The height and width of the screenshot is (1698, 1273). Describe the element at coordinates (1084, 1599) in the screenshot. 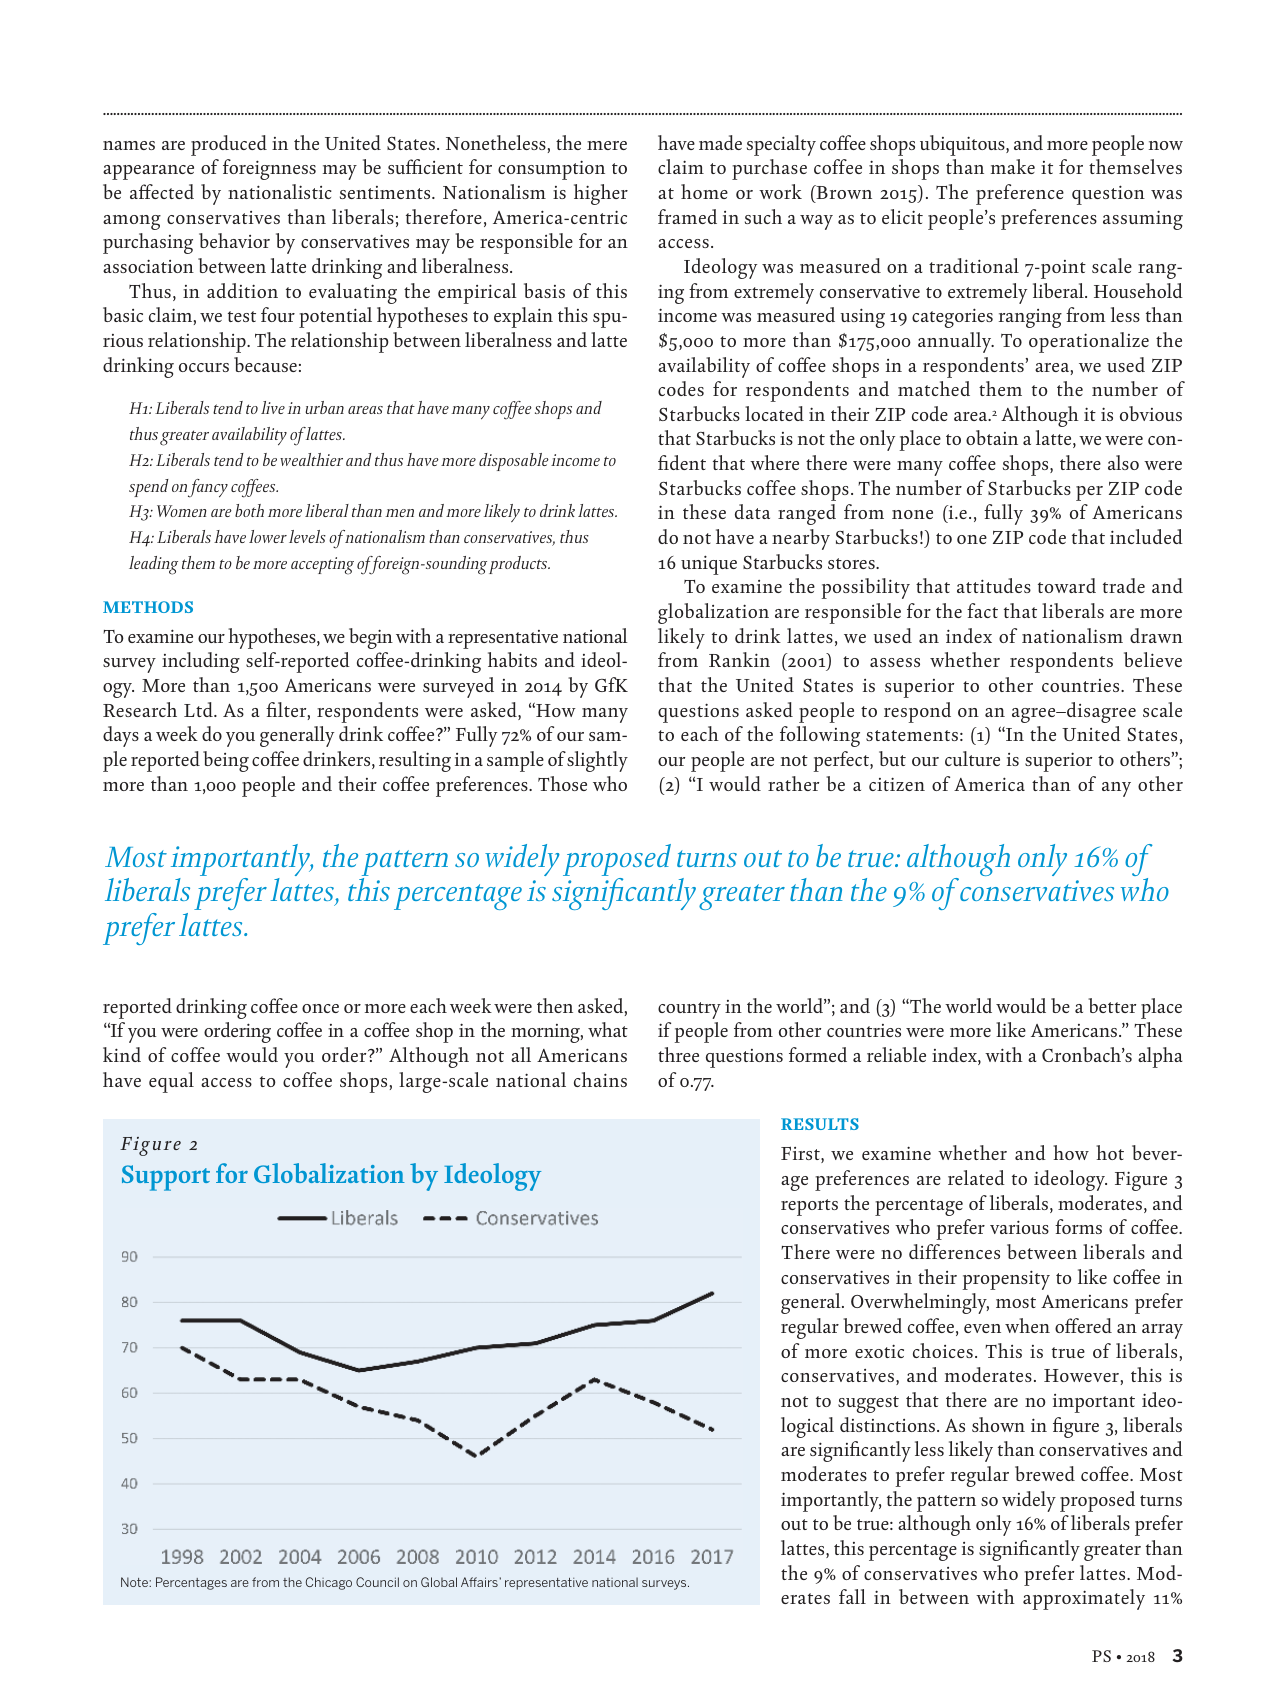

I see `approximately` at that location.
